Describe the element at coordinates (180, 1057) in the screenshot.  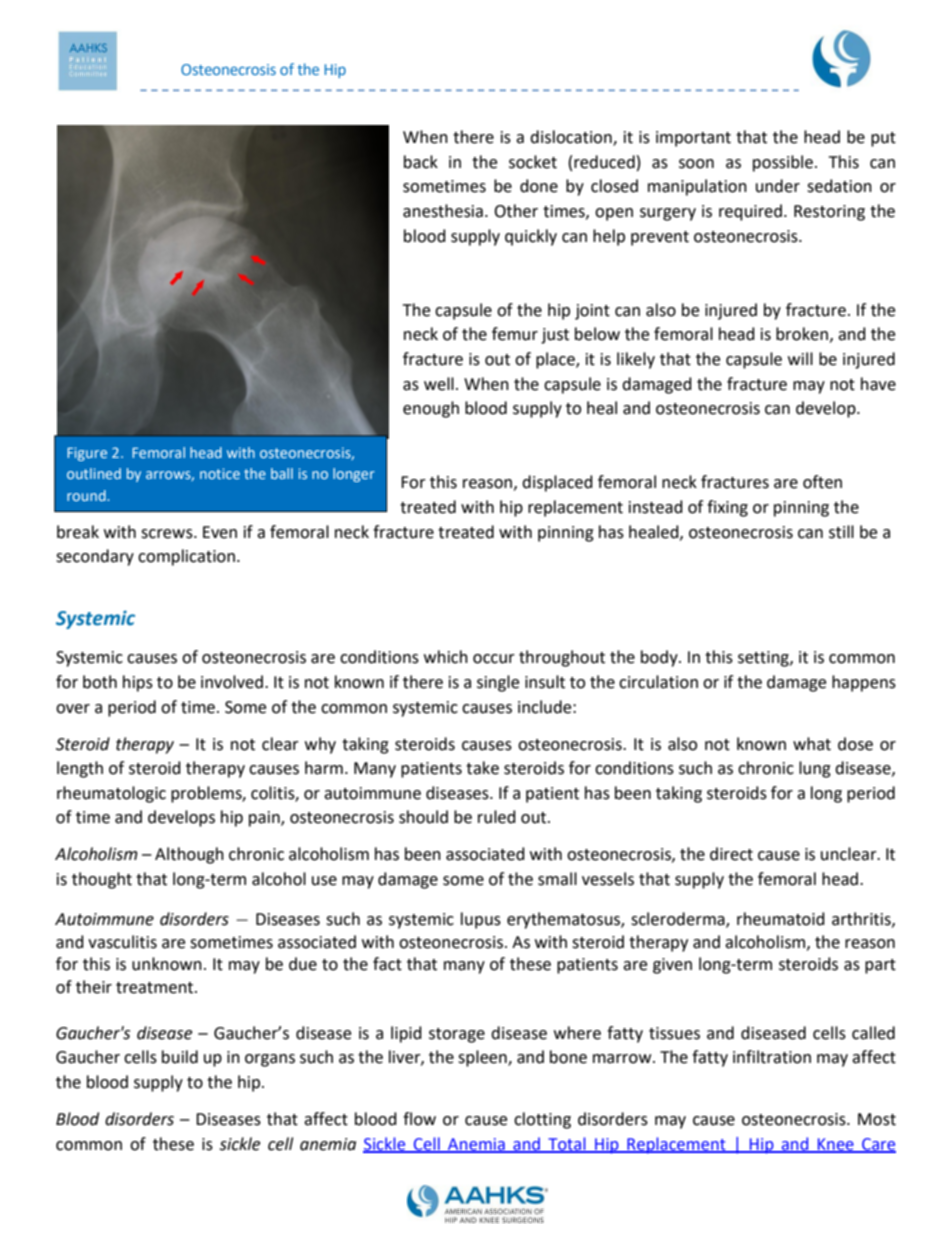
I see `build` at that location.
